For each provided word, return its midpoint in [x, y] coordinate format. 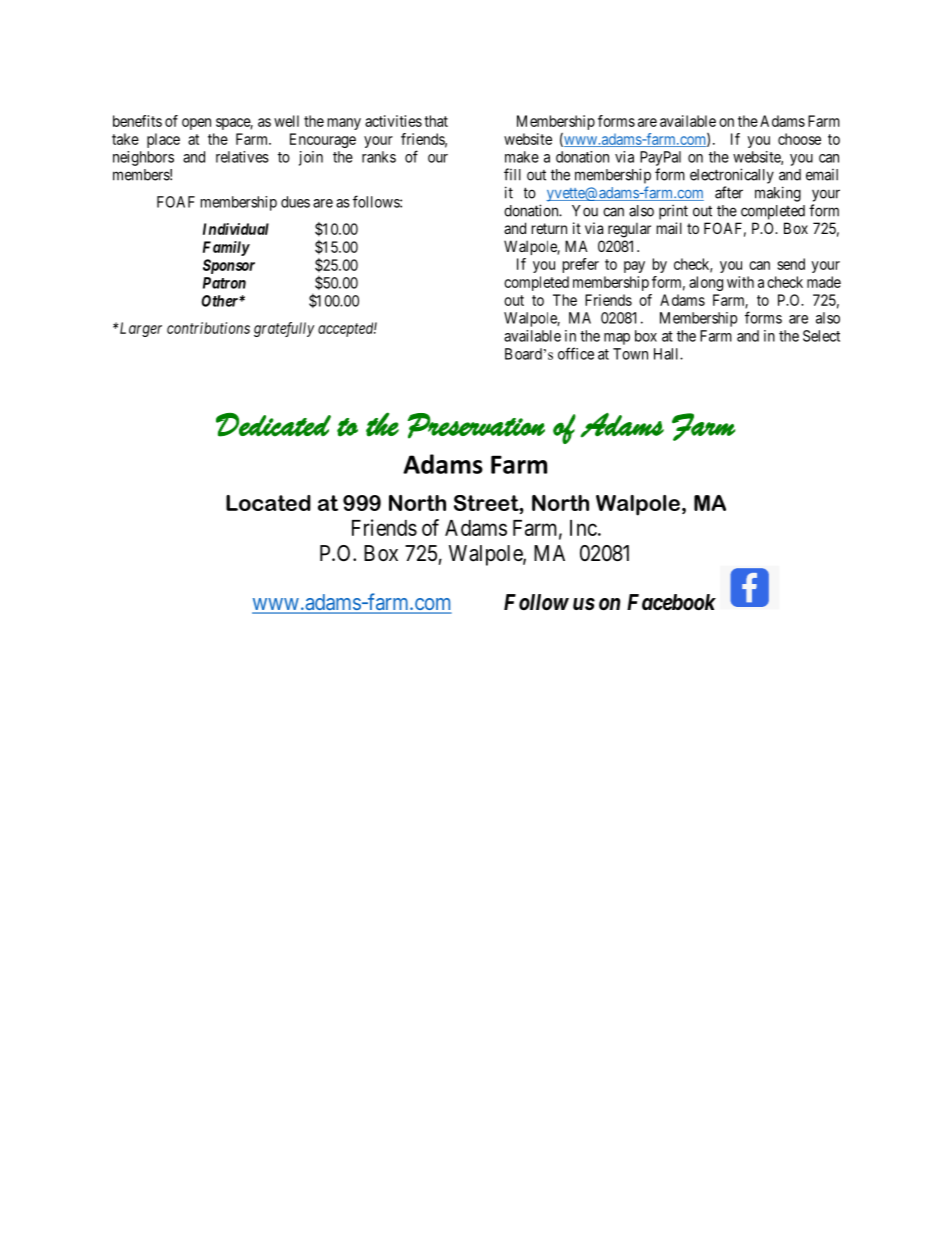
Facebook [671, 602]
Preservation [476, 426]
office [576, 353]
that [436, 121]
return [549, 228]
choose [799, 139]
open [196, 124]
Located [268, 503]
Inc [583, 528]
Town [630, 354]
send [791, 264]
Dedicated [273, 425]
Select [821, 336]
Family [226, 248]
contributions [208, 328]
